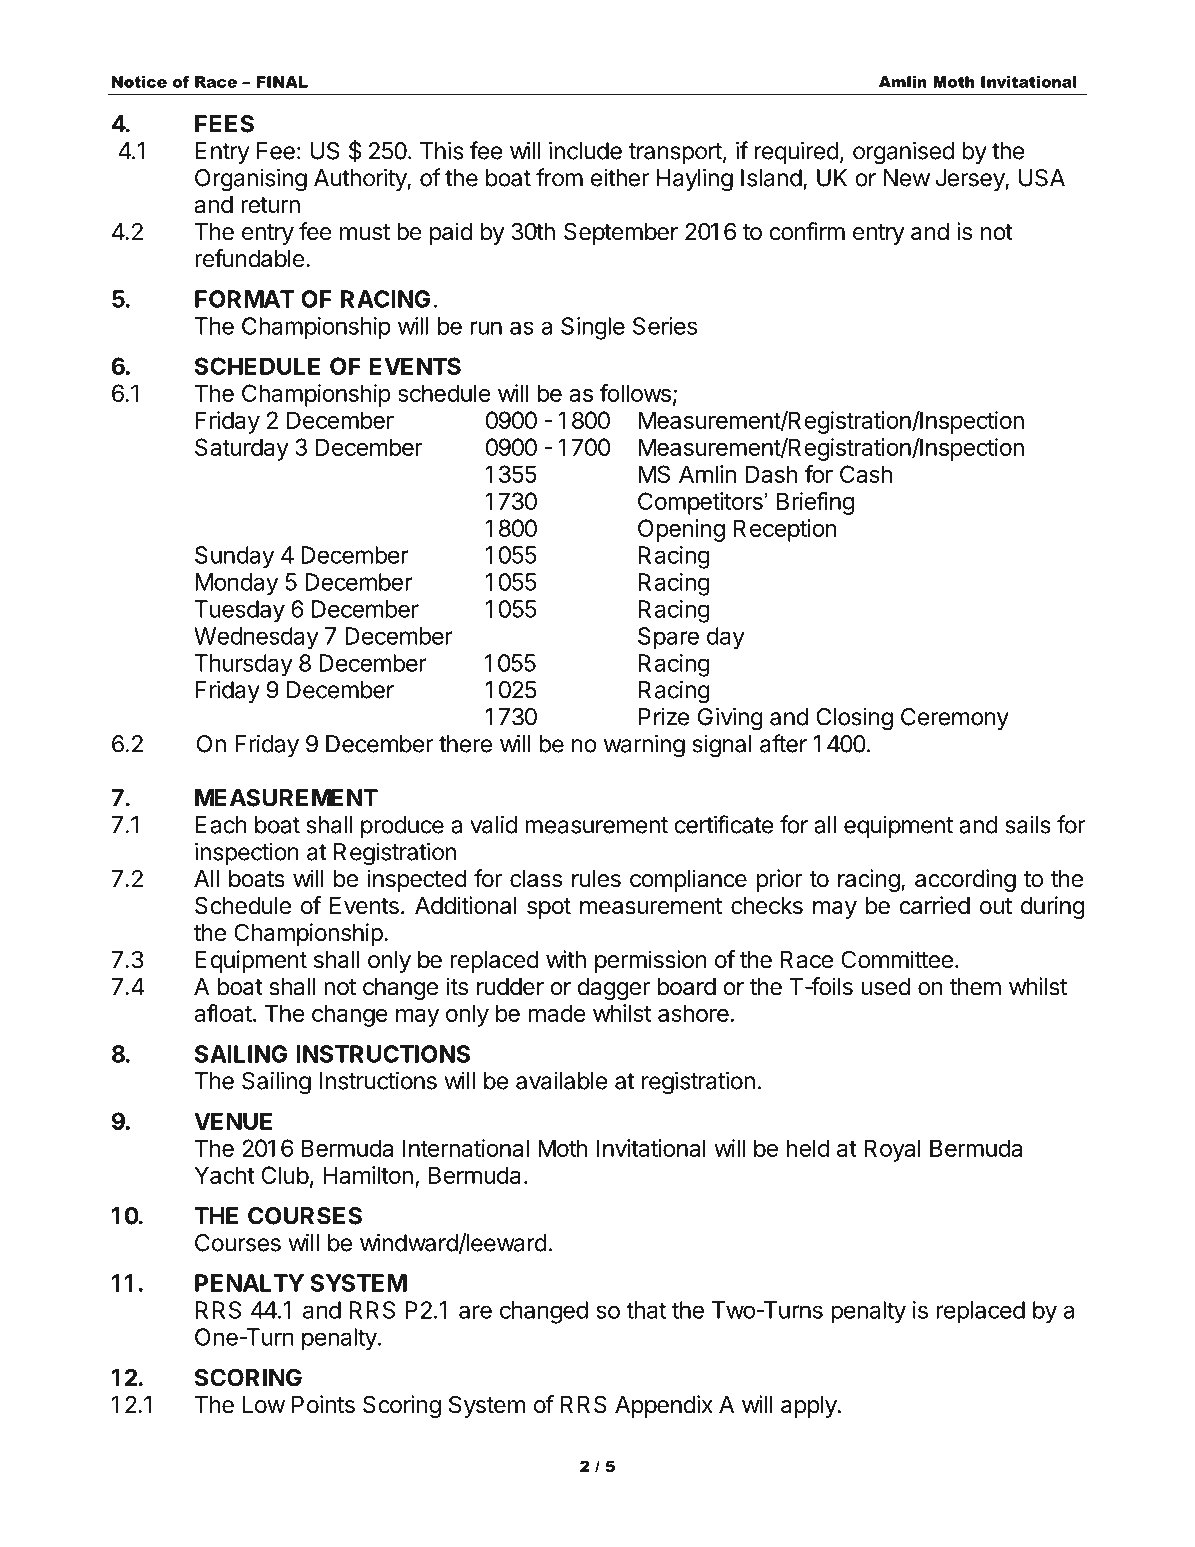 This image has height=1547, width=1195. I want to click on include, so click(585, 150).
